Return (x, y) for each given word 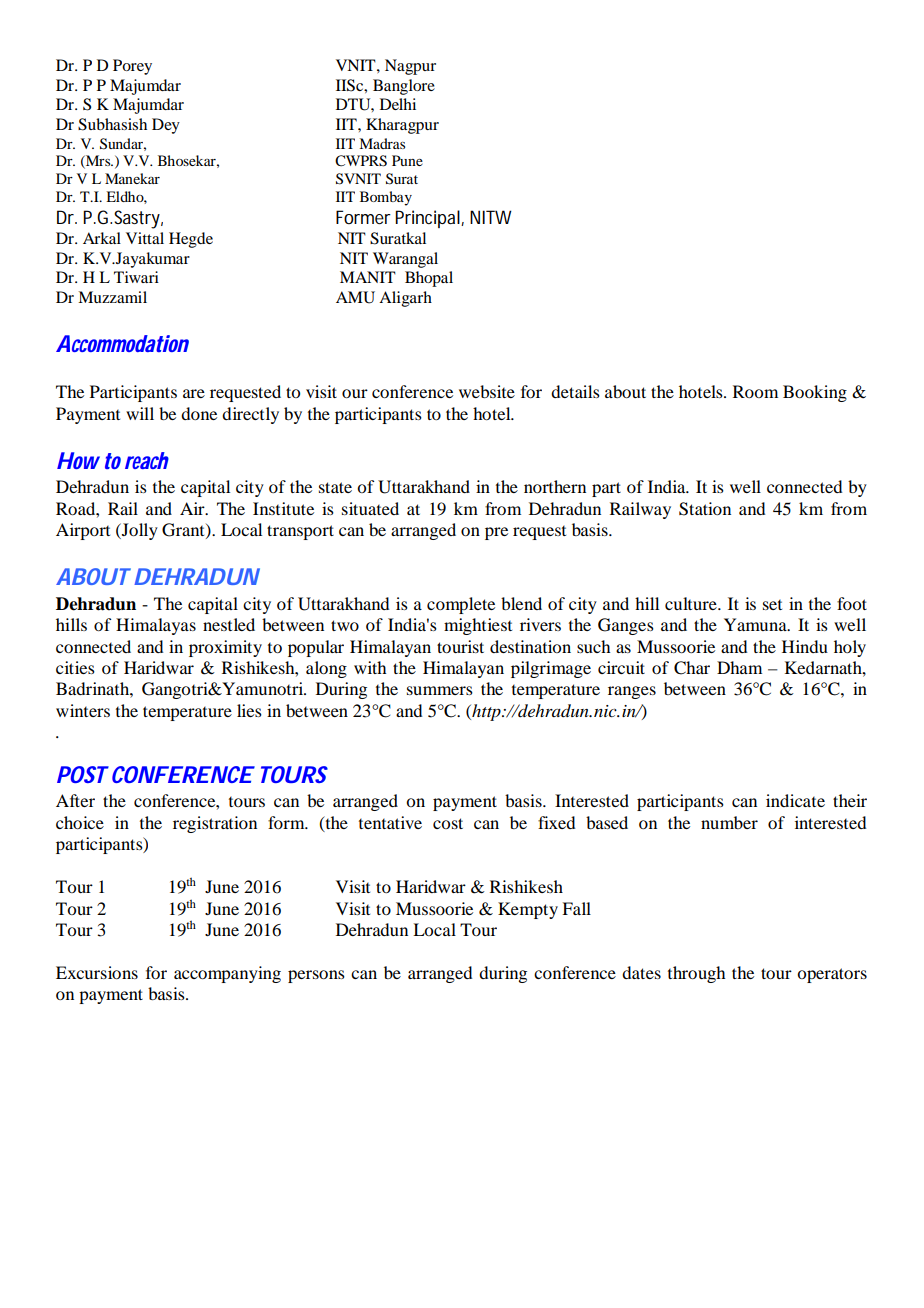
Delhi (398, 104)
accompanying (227, 974)
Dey (166, 126)
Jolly (139, 531)
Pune (407, 160)
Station (705, 509)
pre (496, 533)
